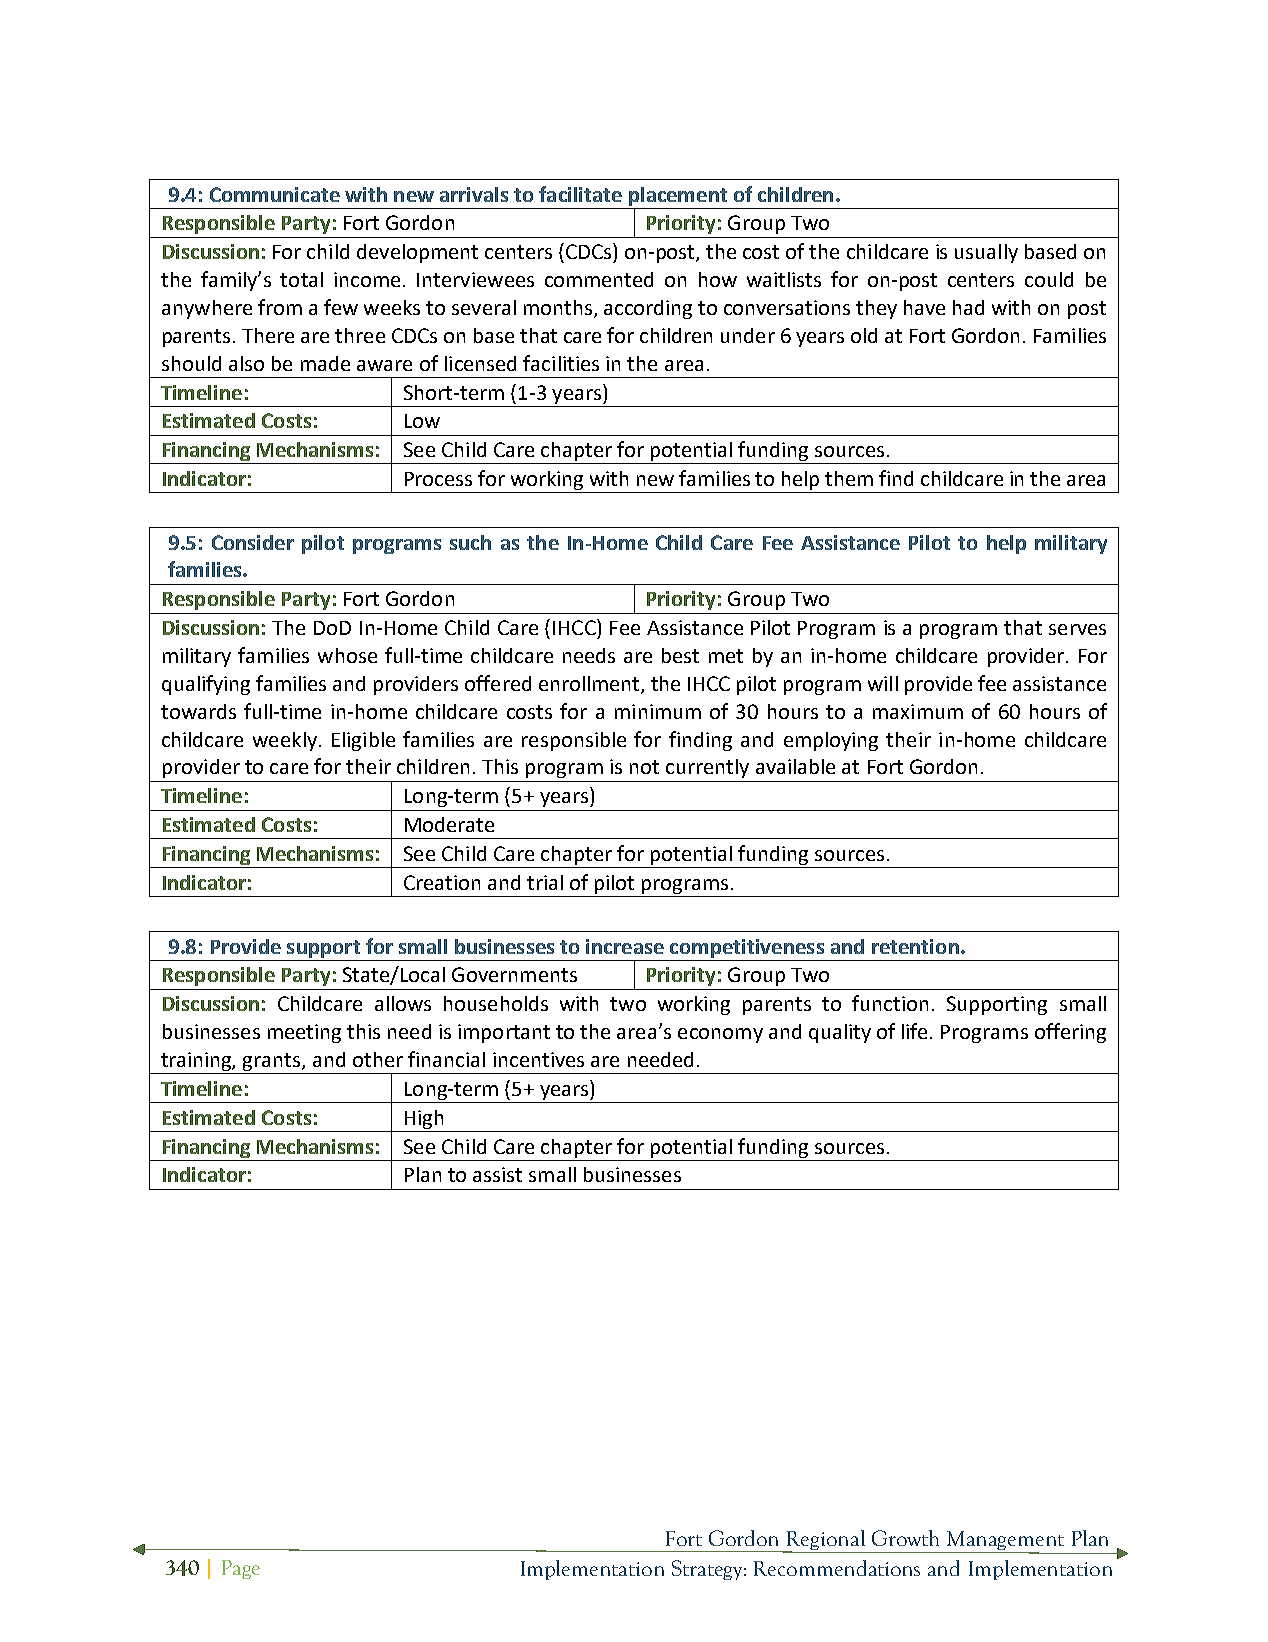 The height and width of the image is (1642, 1268). Describe the element at coordinates (707, 1570) in the image. I see `Strategy` at that location.
